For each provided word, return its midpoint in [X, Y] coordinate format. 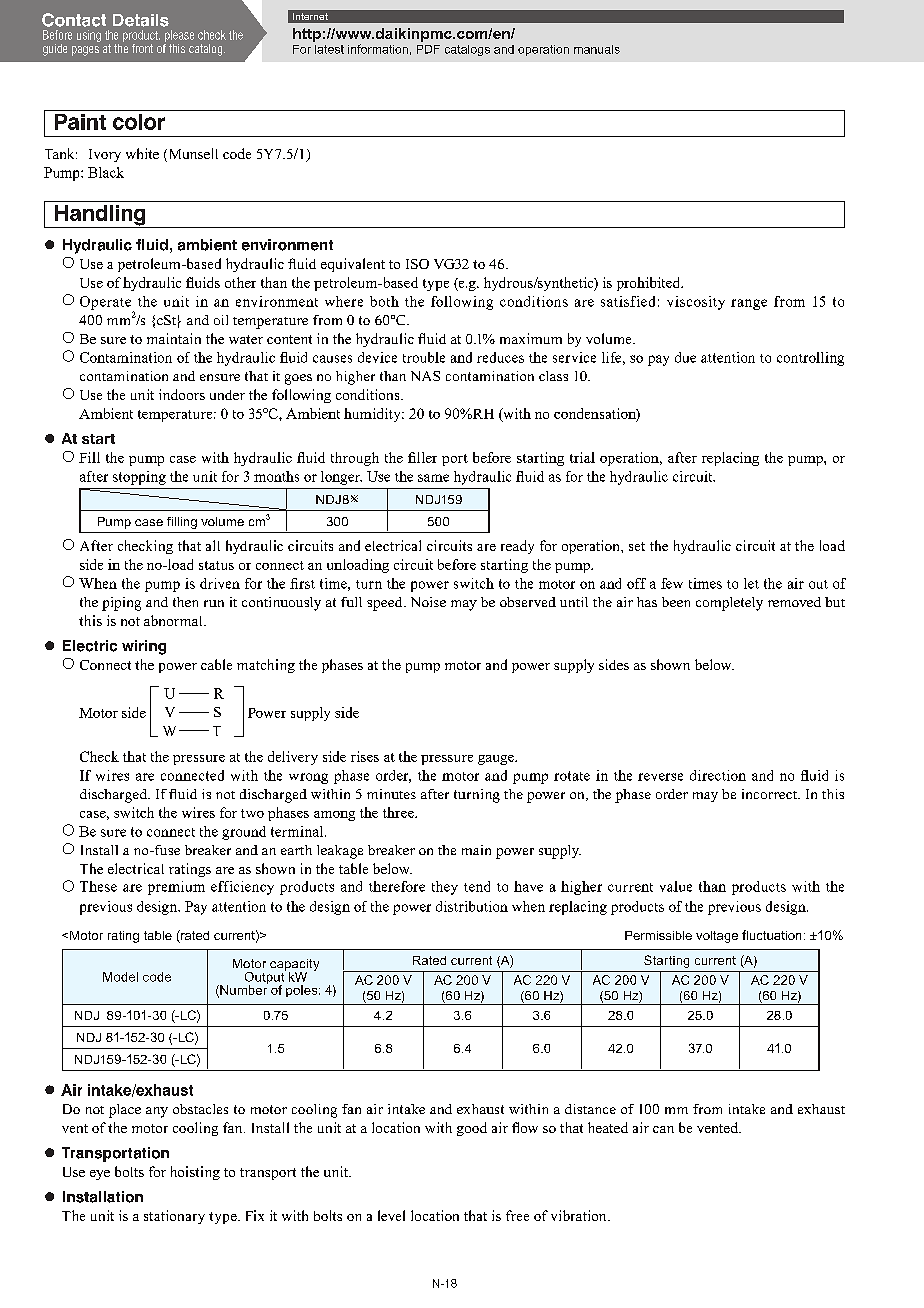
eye [100, 1175]
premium [176, 888]
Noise [428, 602]
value [676, 886]
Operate [107, 304]
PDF [428, 49]
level [391, 1215]
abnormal [174, 620]
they [445, 888]
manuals [597, 49]
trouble [424, 357]
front [142, 48]
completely [729, 604]
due [685, 357]
